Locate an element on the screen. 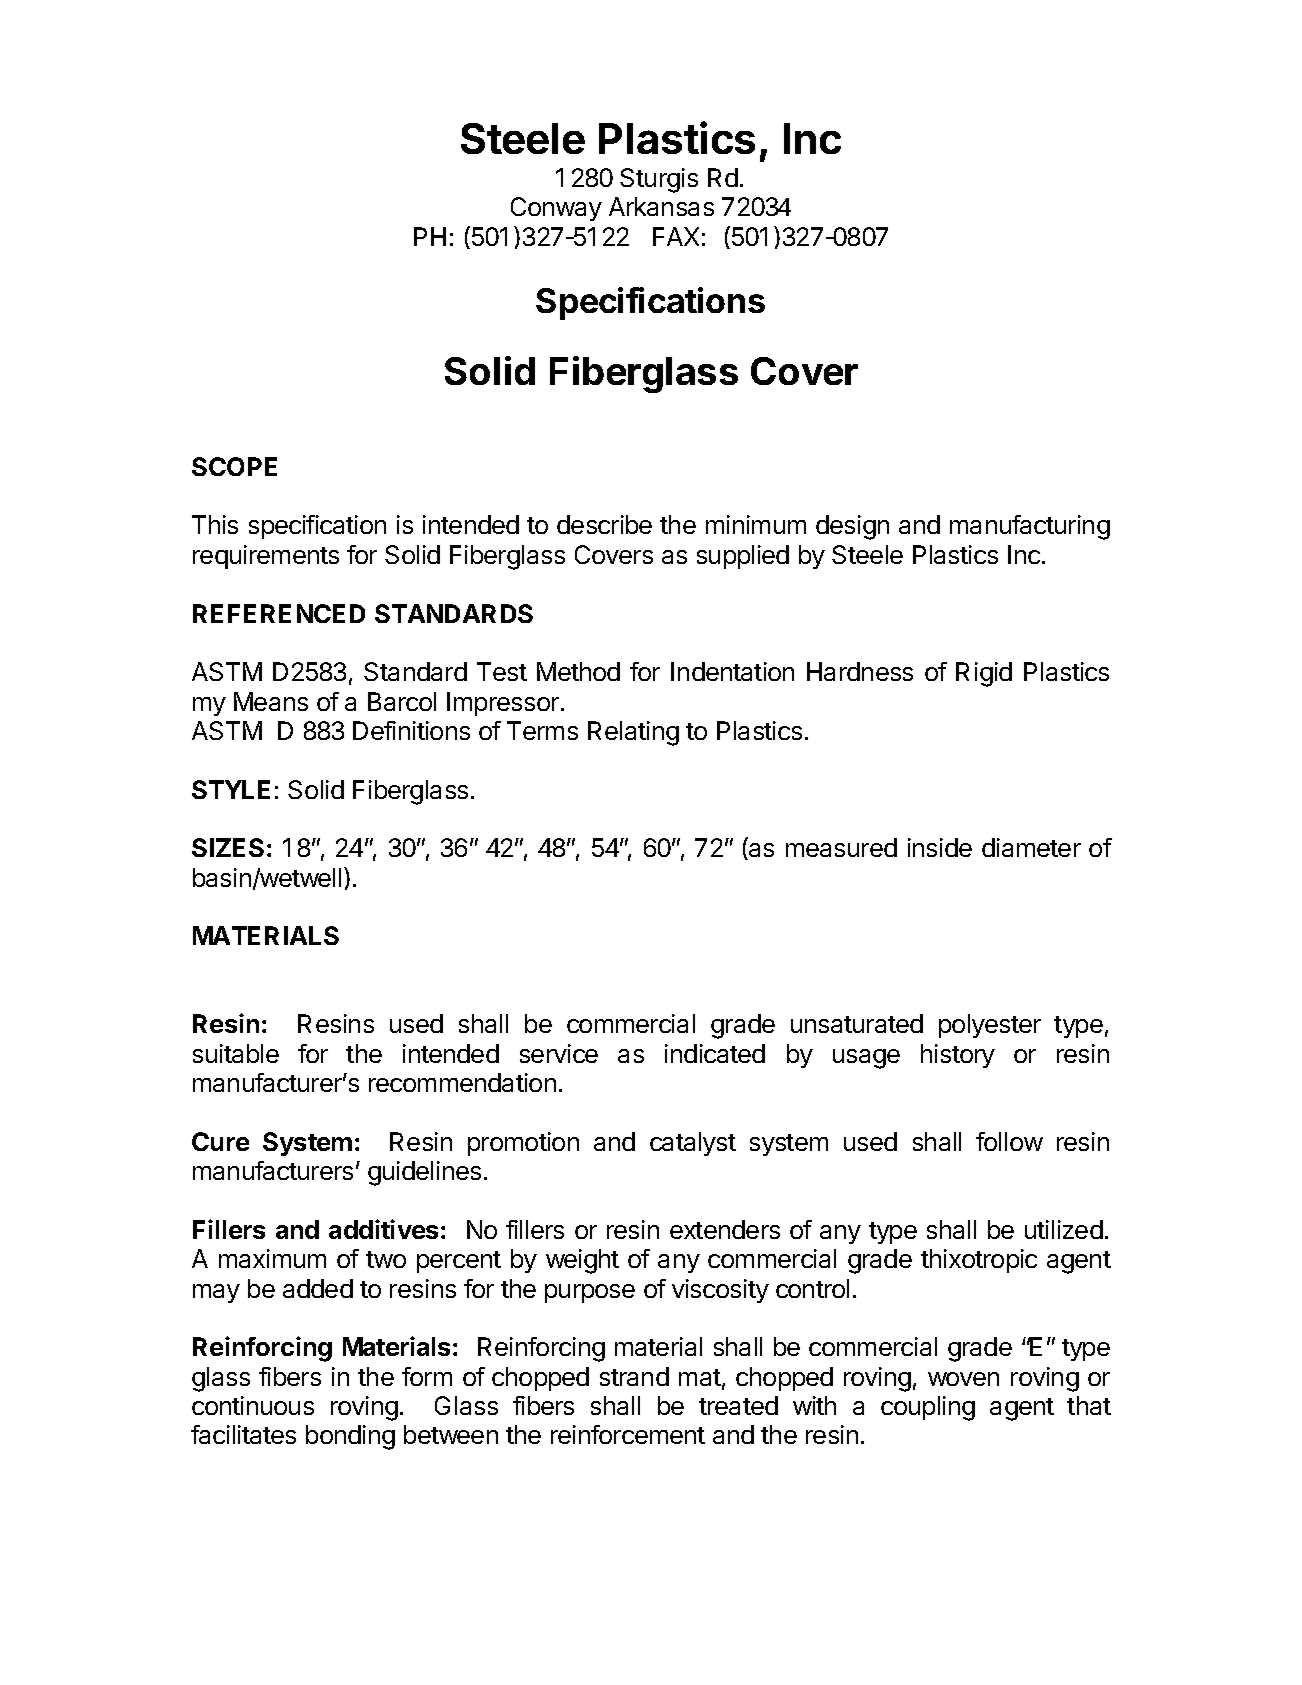 Image resolution: width=1302 pixels, height=1685 pixels. strand is located at coordinates (634, 1376).
